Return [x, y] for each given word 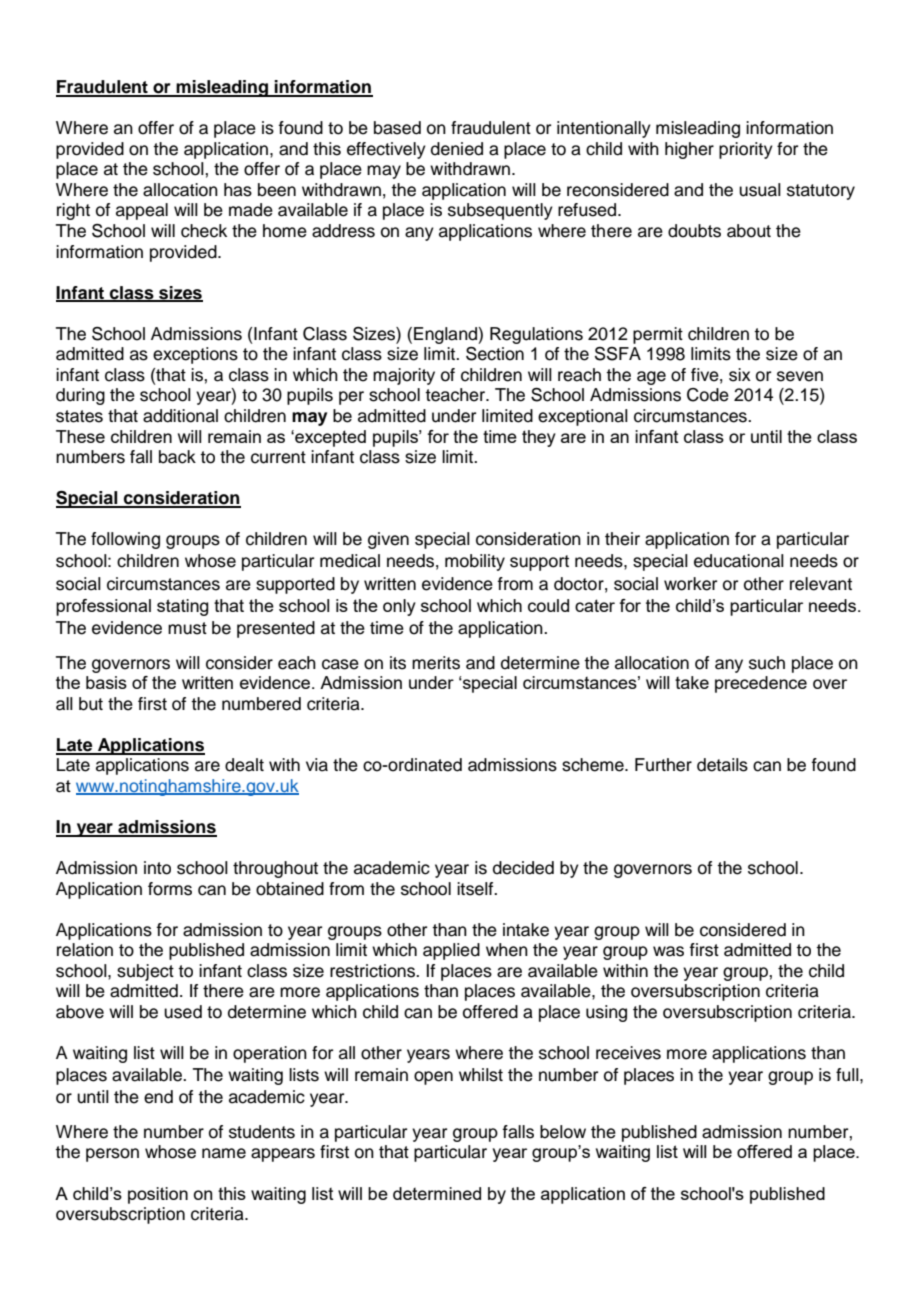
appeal [142, 211]
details [722, 765]
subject [145, 972]
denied [457, 149]
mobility [475, 562]
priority [746, 150]
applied [451, 951]
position [158, 1195]
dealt [244, 765]
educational [739, 561]
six [740, 375]
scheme [594, 765]
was [668, 951]
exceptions [195, 355]
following [125, 540]
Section [495, 354]
